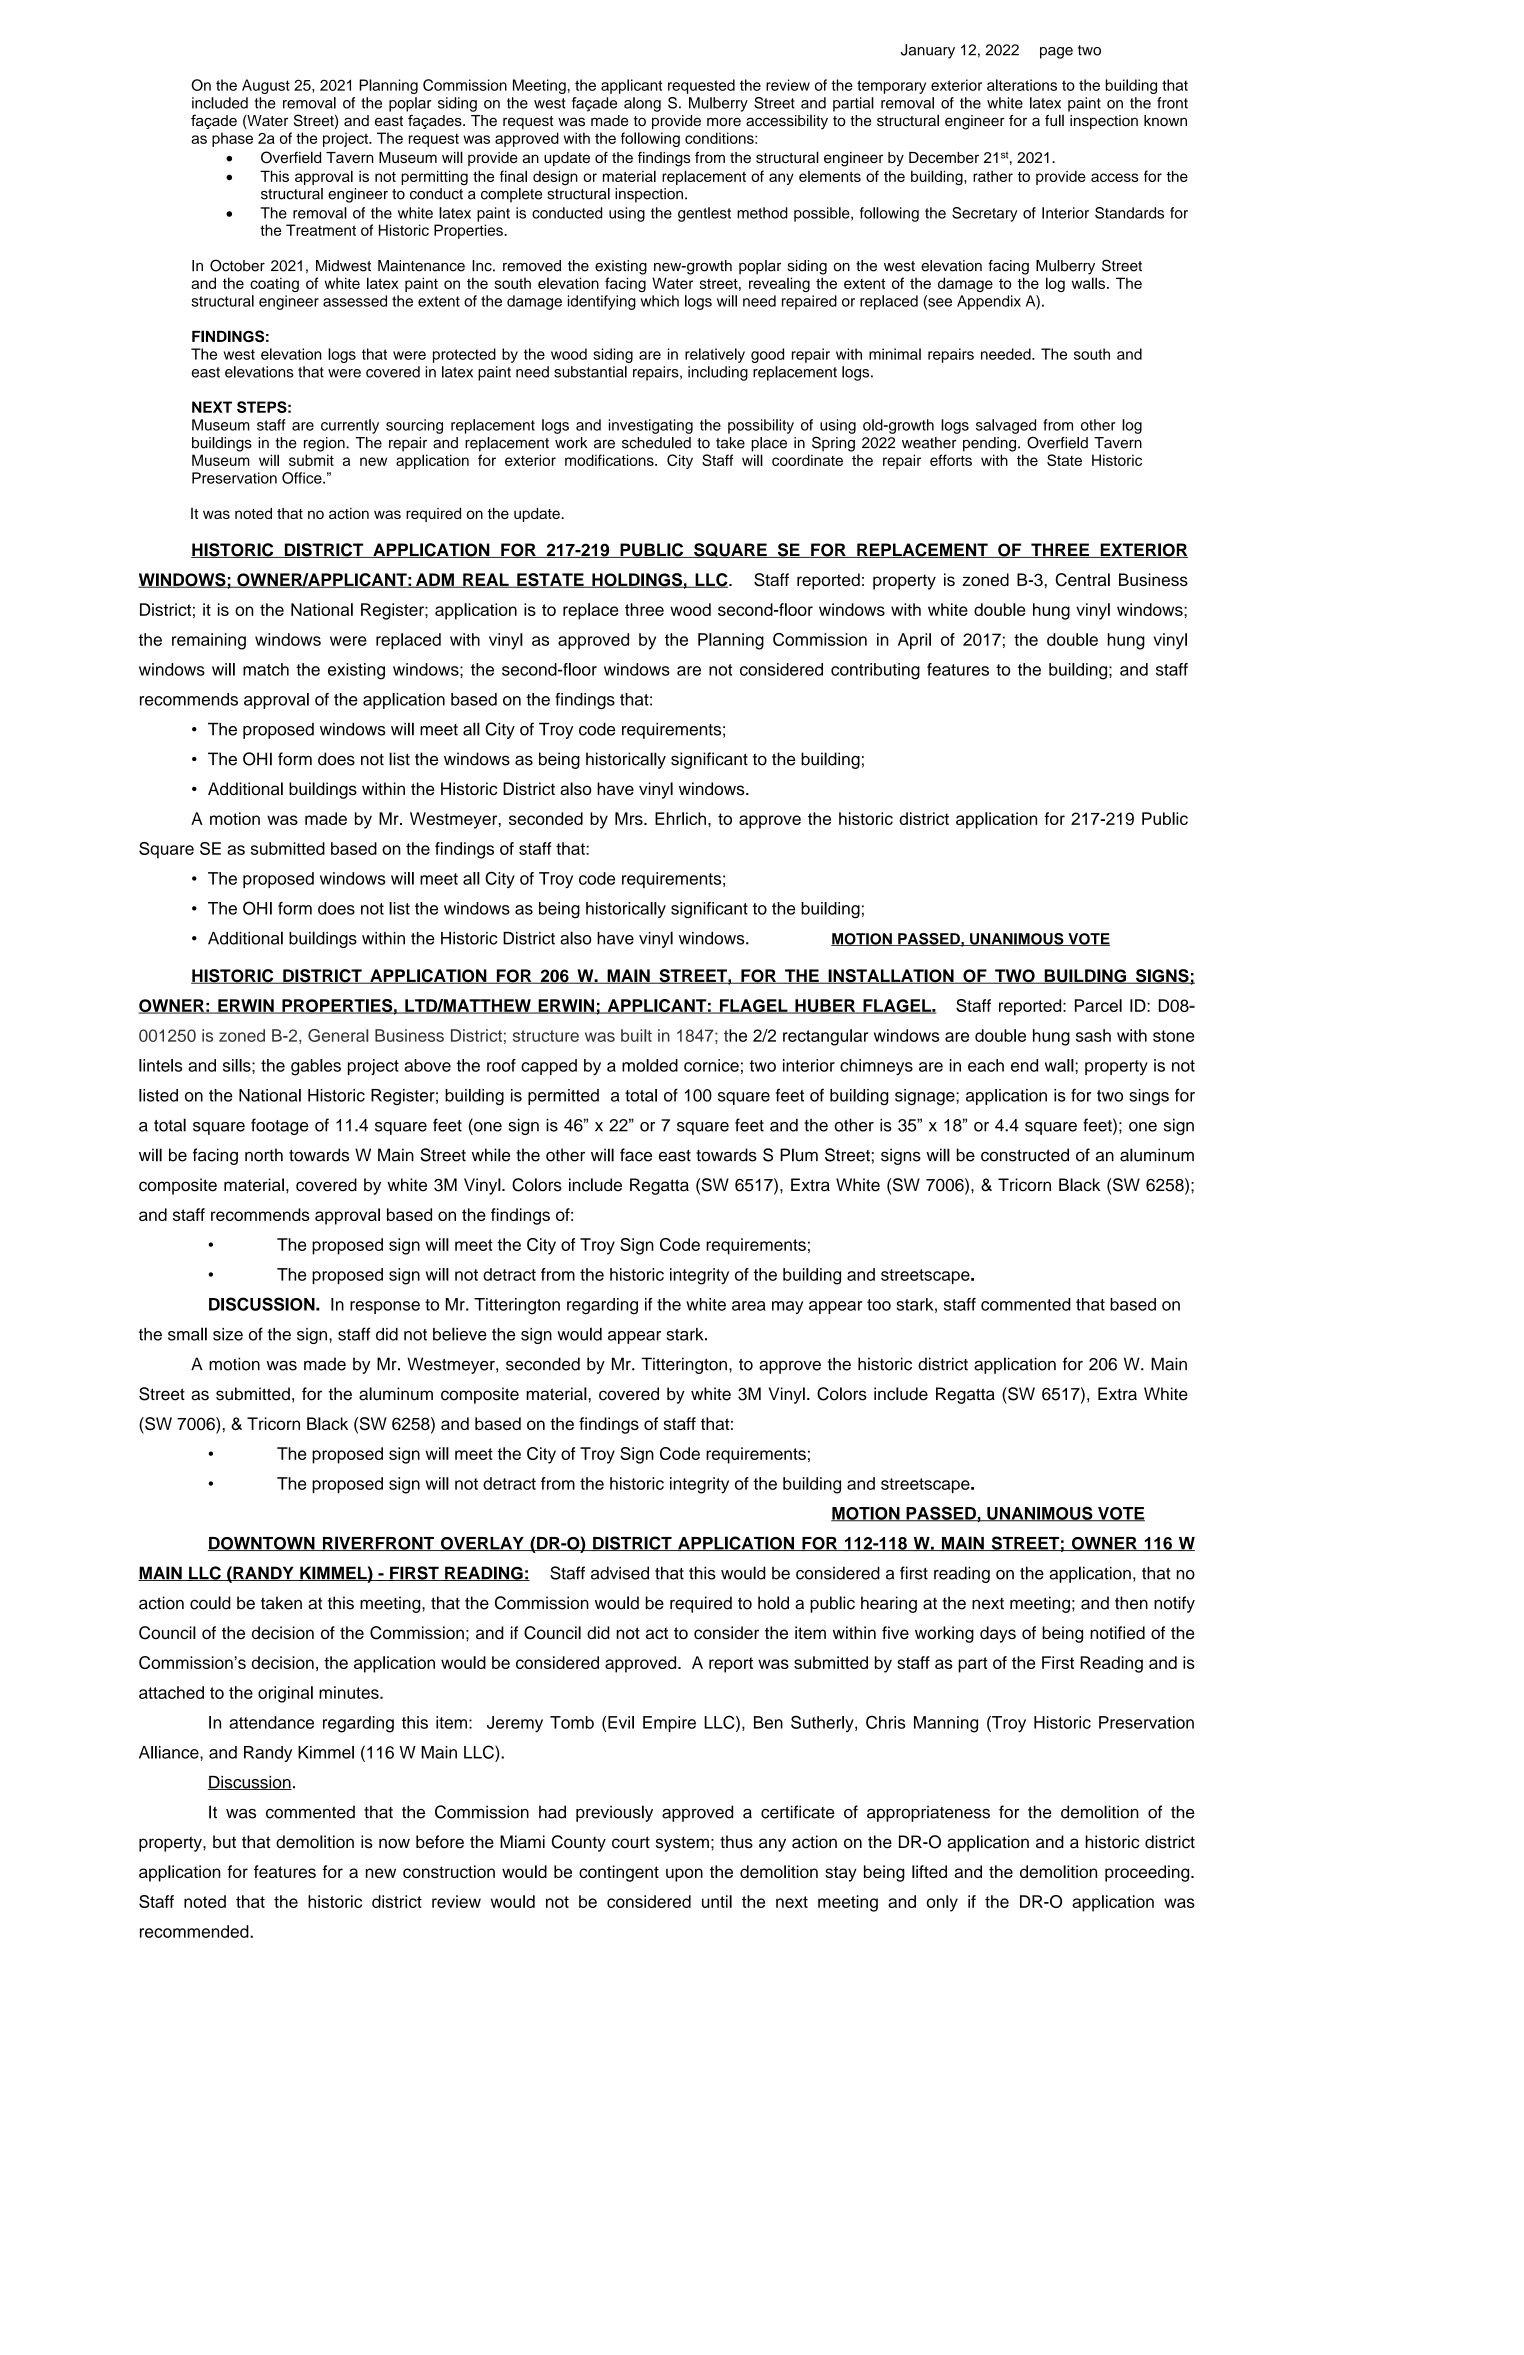 This screenshot has width=1524, height=2355. Describe the element at coordinates (642, 104) in the screenshot. I see `along` at that location.
